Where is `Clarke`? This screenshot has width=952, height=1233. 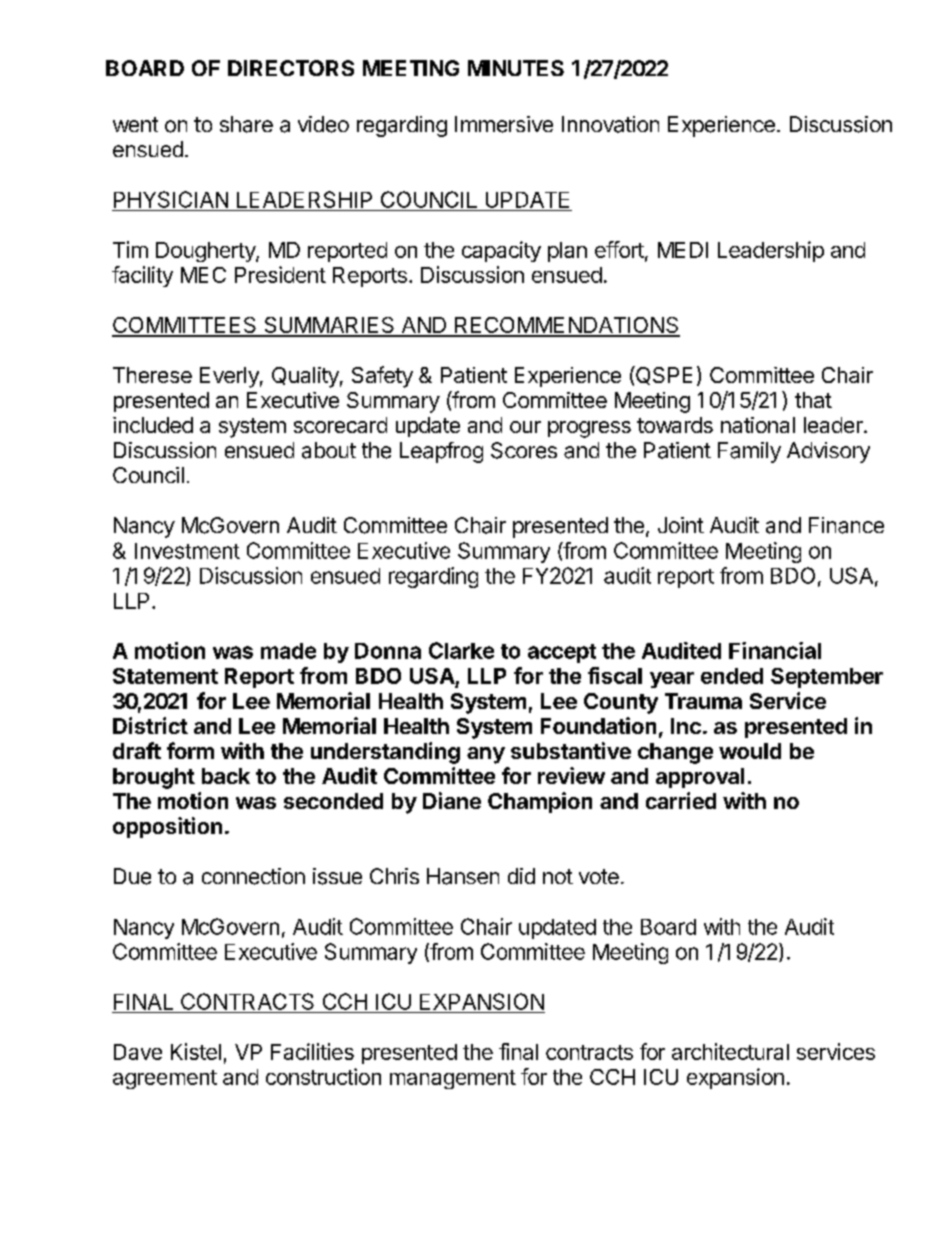
Clarke is located at coordinates (461, 650).
